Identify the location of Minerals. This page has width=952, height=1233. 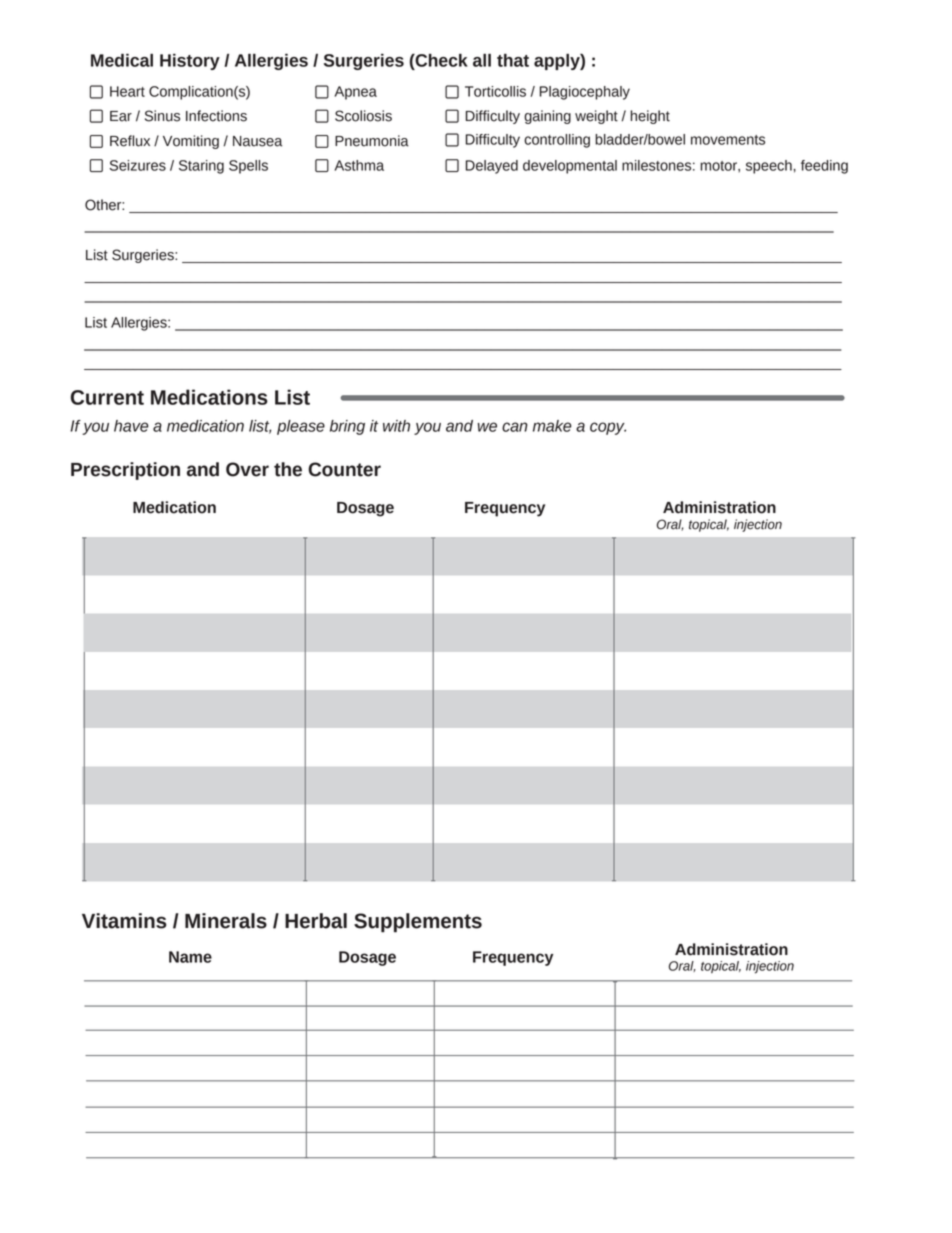
(226, 921).
